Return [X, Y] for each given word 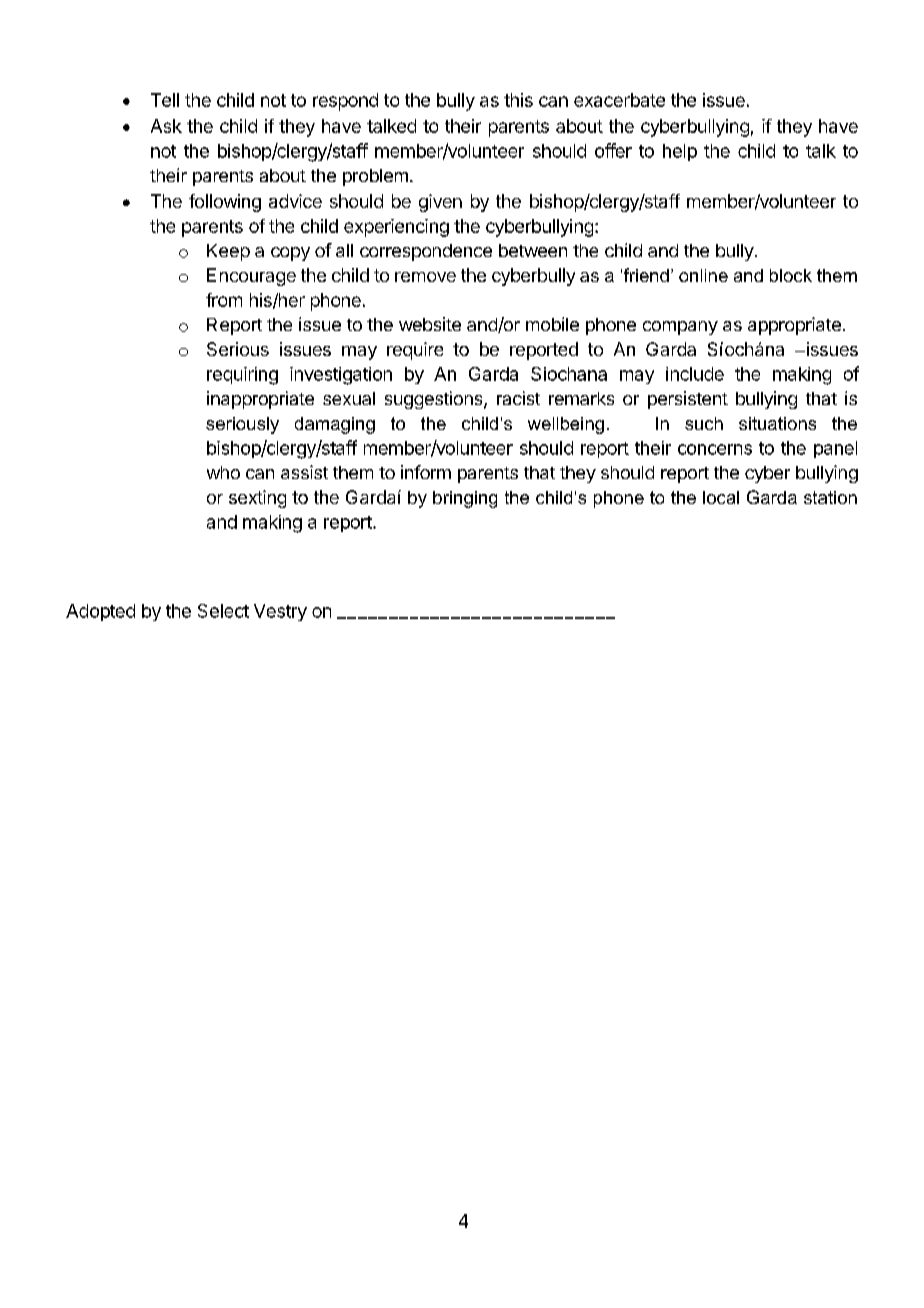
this [518, 100]
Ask [166, 126]
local [721, 497]
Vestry [280, 612]
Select [223, 611]
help [680, 152]
